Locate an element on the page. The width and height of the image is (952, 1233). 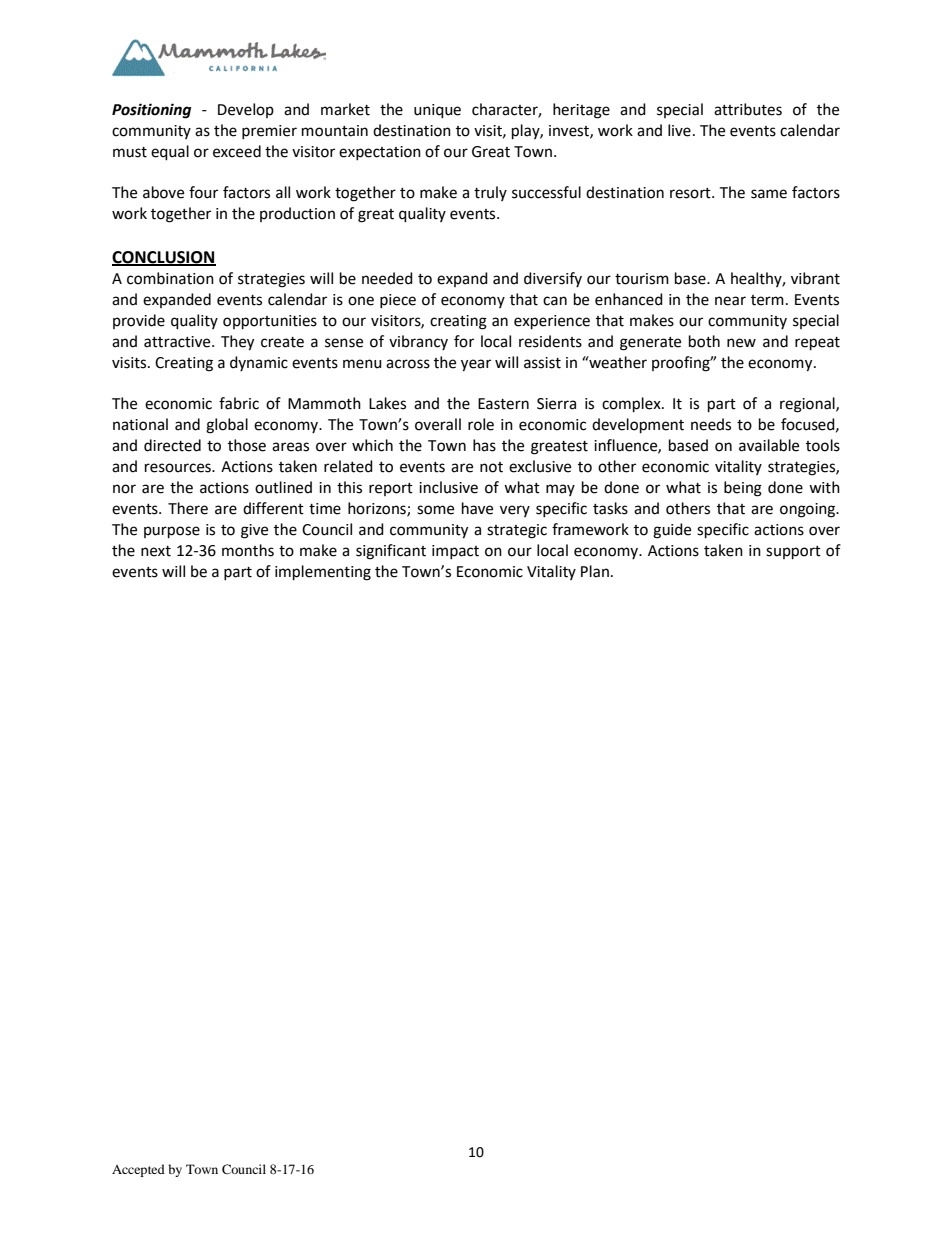
Plan is located at coordinates (595, 571).
